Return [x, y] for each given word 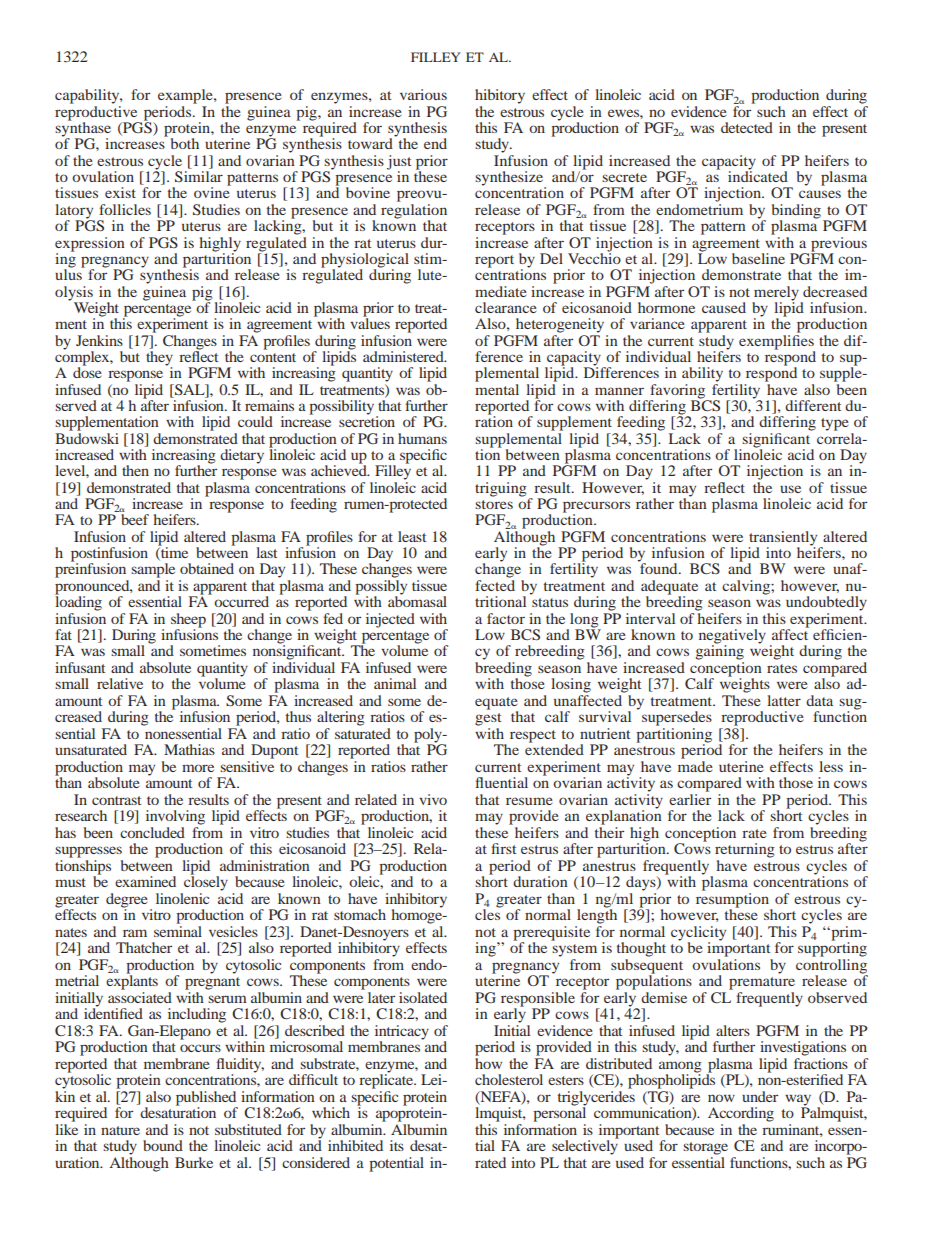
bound [163, 1145]
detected [747, 127]
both [185, 143]
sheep [188, 620]
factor [506, 618]
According [741, 1114]
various [423, 94]
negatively [732, 637]
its [397, 1145]
